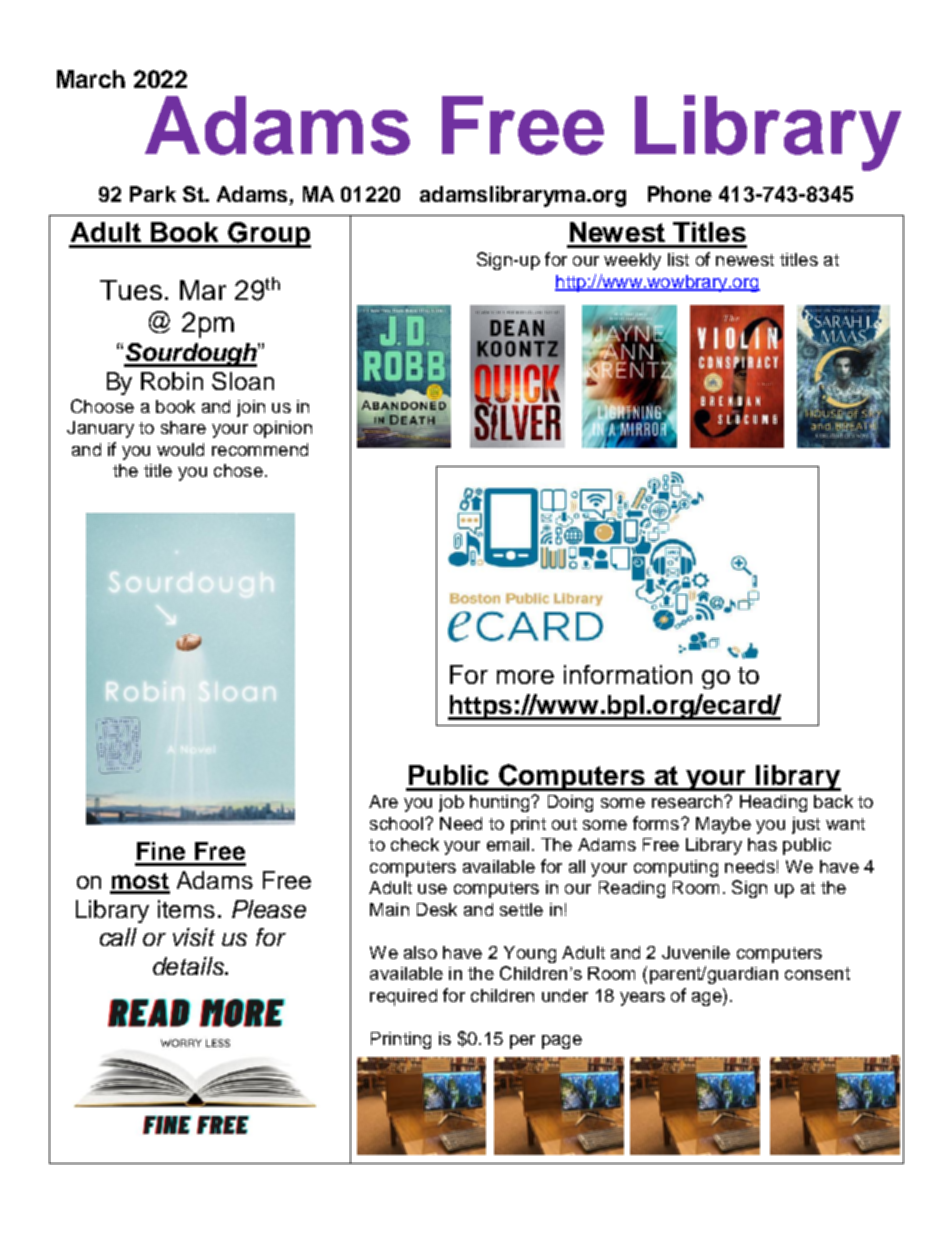 Image resolution: width=952 pixels, height=1233 pixels. I want to click on information, so click(628, 674).
